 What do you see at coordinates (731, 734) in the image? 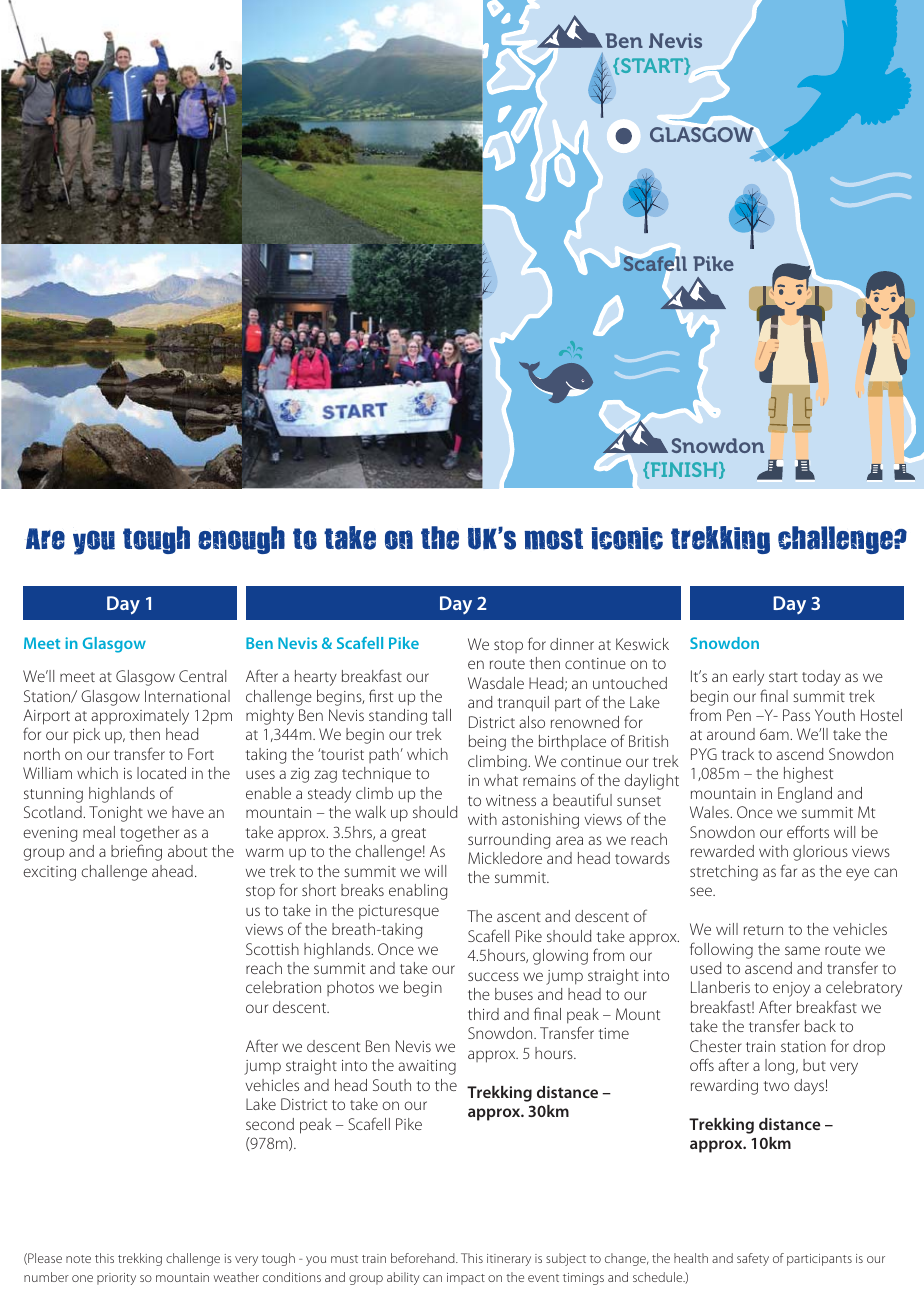
I see `around` at bounding box center [731, 734].
